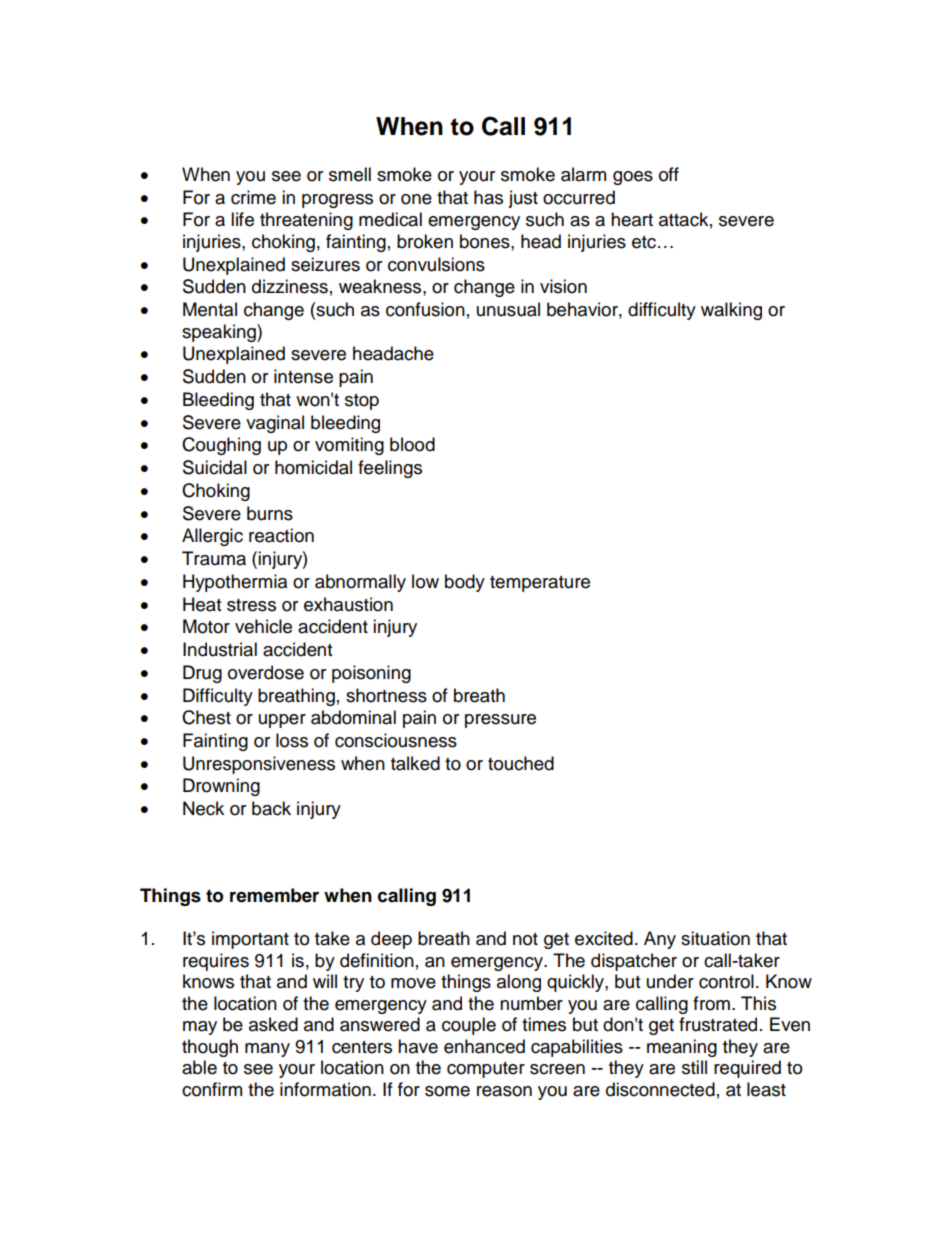 This screenshot has width=952, height=1233. What do you see at coordinates (488, 197) in the screenshot?
I see `has` at bounding box center [488, 197].
